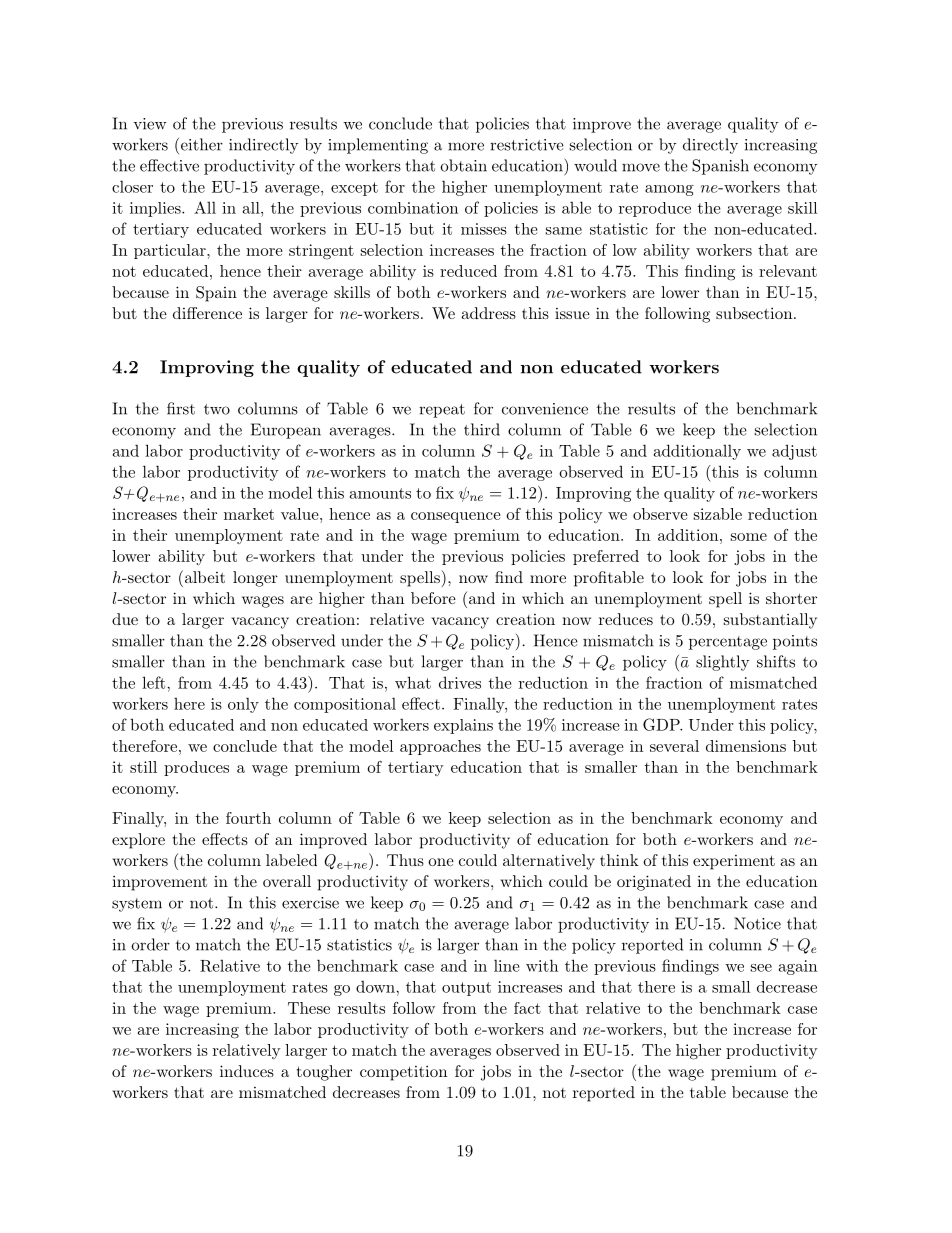 The width and height of the screenshot is (952, 1233). Describe the element at coordinates (734, 862) in the screenshot. I see `experiment` at that location.
